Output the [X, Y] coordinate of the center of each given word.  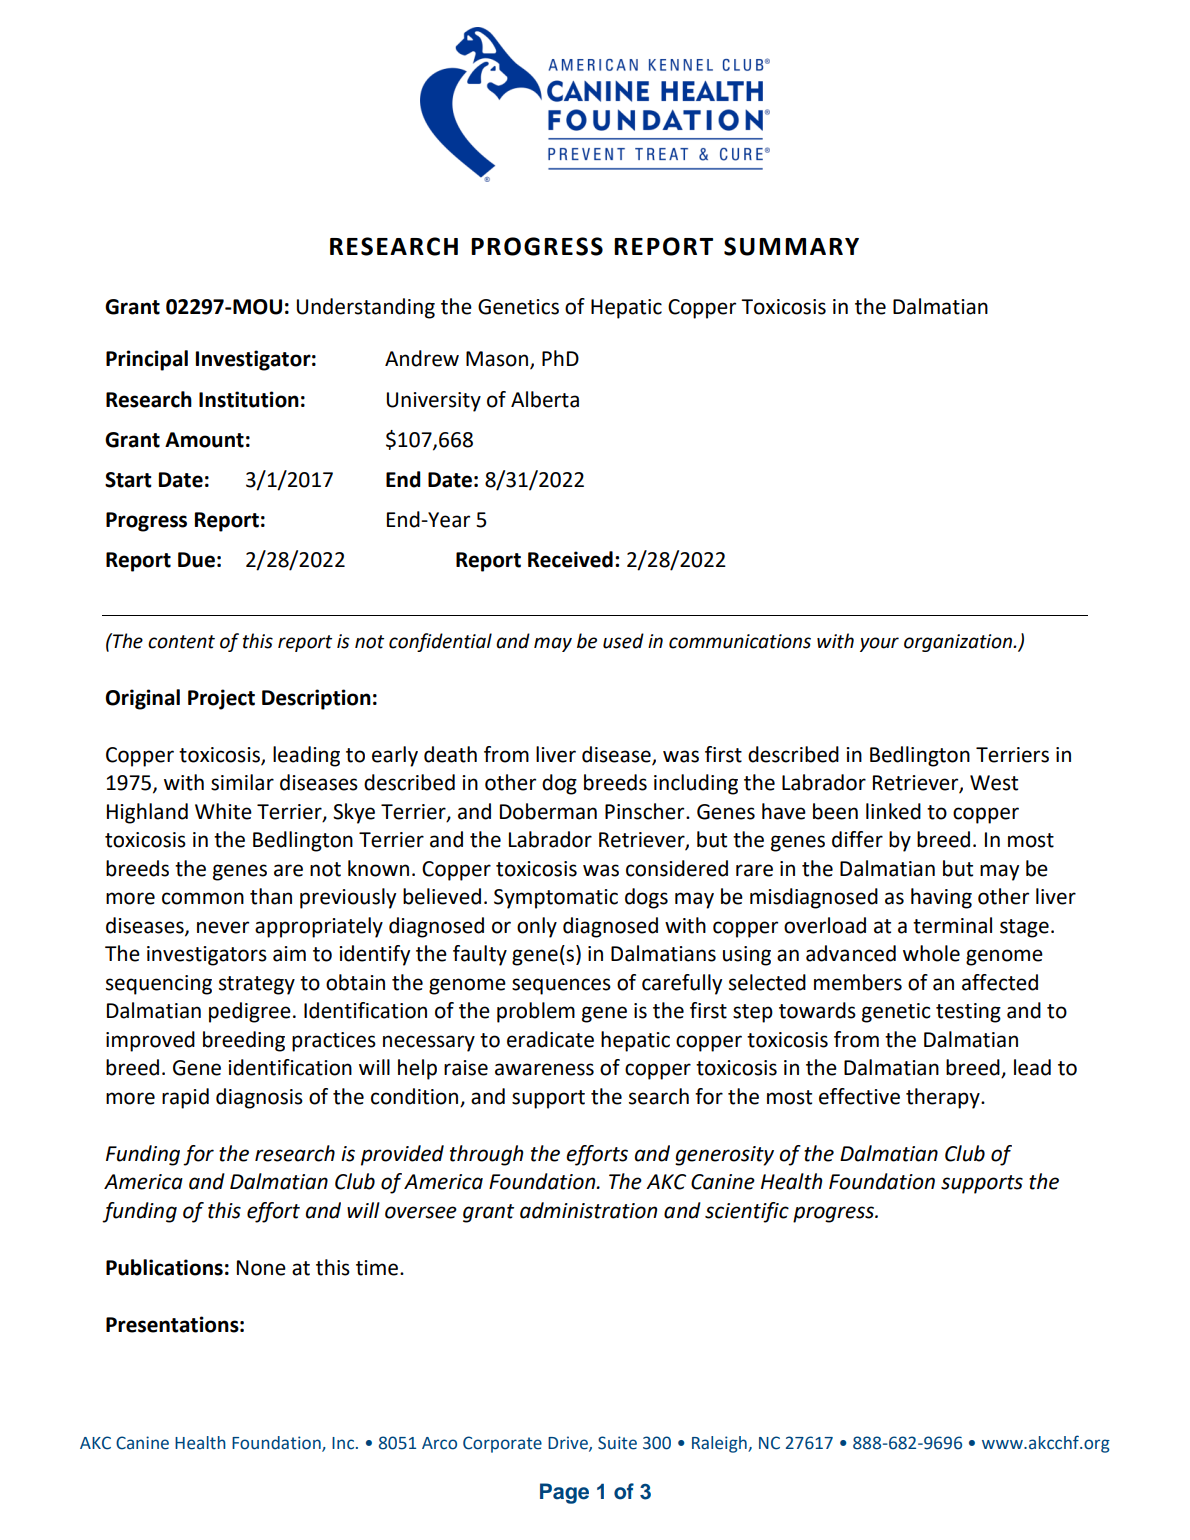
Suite [617, 1443]
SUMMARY [791, 246]
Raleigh [720, 1444]
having [941, 898]
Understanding [366, 308]
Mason [497, 359]
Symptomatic [556, 899]
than [271, 896]
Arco [439, 1443]
